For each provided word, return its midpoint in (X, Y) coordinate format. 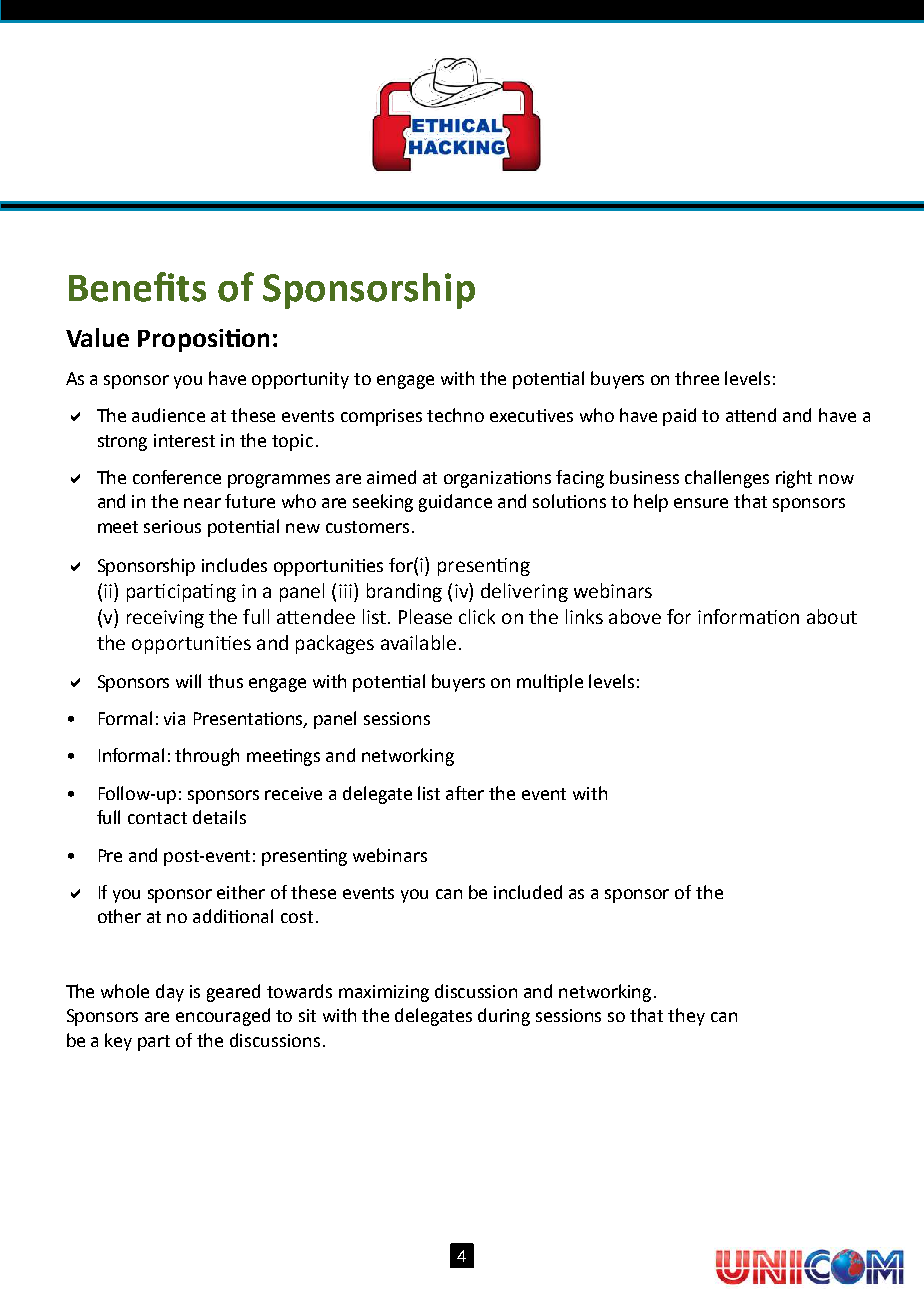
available (418, 642)
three (697, 378)
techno (455, 415)
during (504, 1017)
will (188, 681)
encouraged (223, 1017)
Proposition (203, 340)
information (748, 616)
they (686, 1017)
